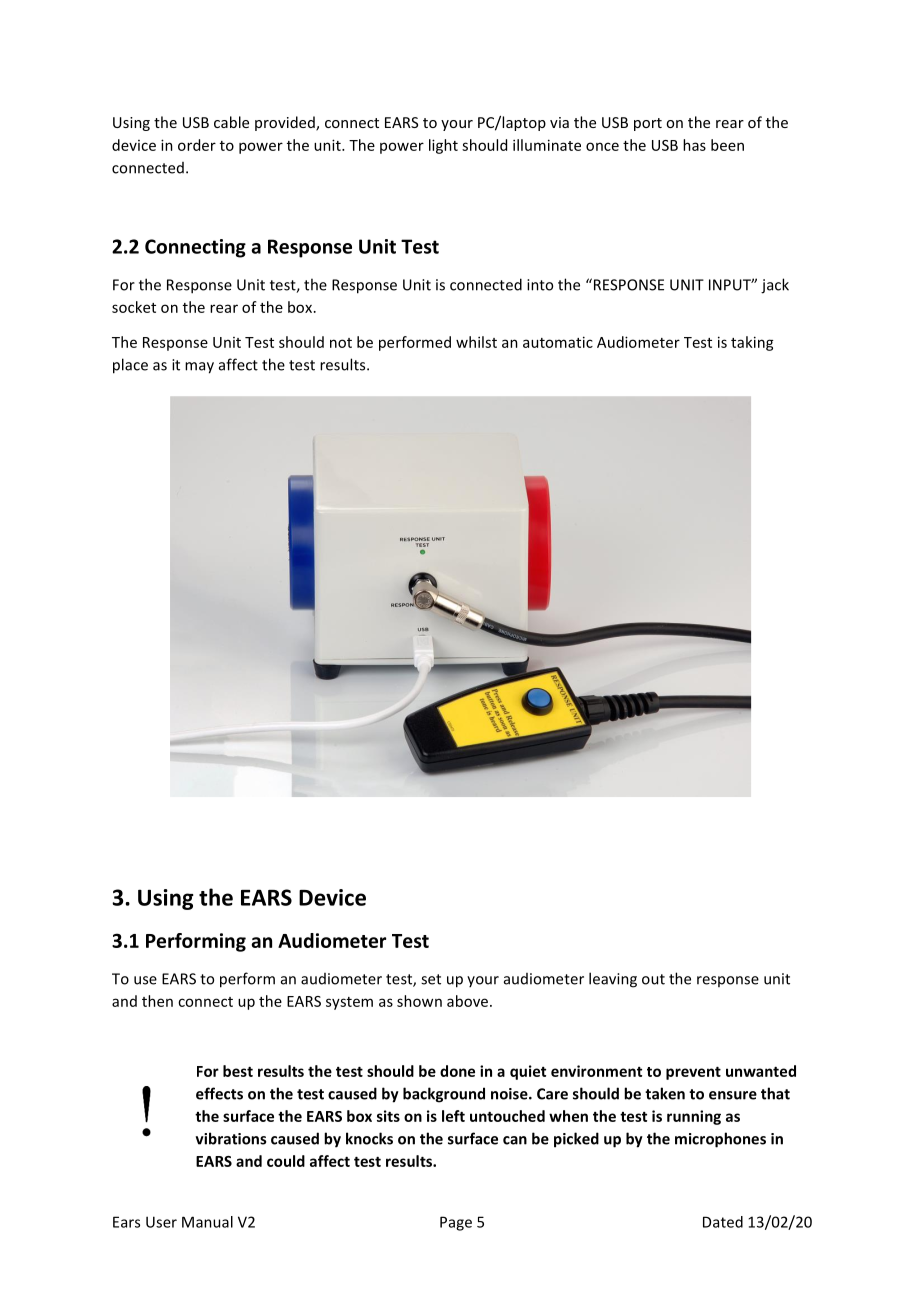  What do you see at coordinates (752, 343) in the screenshot?
I see `taking` at bounding box center [752, 343].
